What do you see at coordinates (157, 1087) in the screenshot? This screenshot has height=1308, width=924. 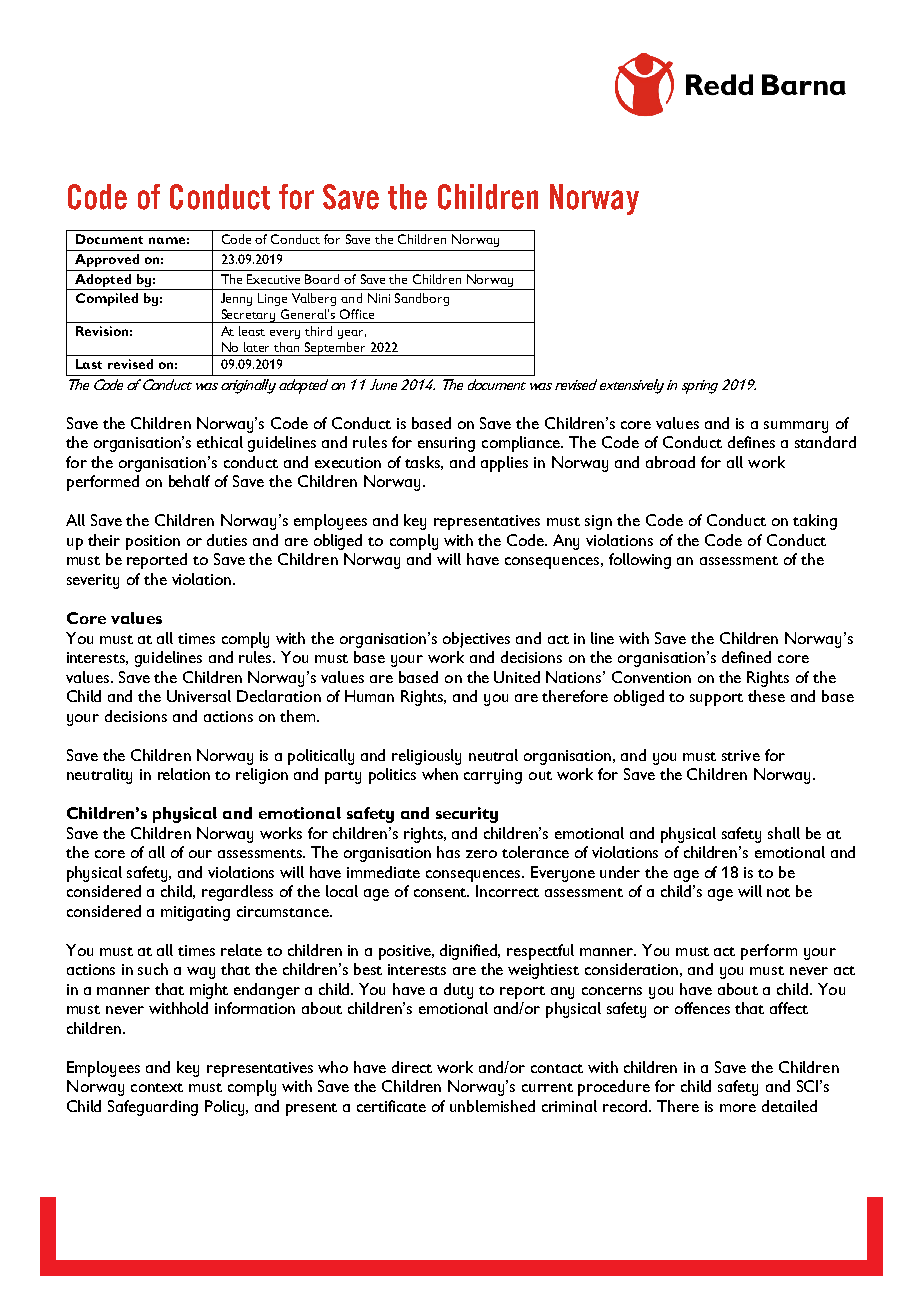 I see `context` at bounding box center [157, 1087].
